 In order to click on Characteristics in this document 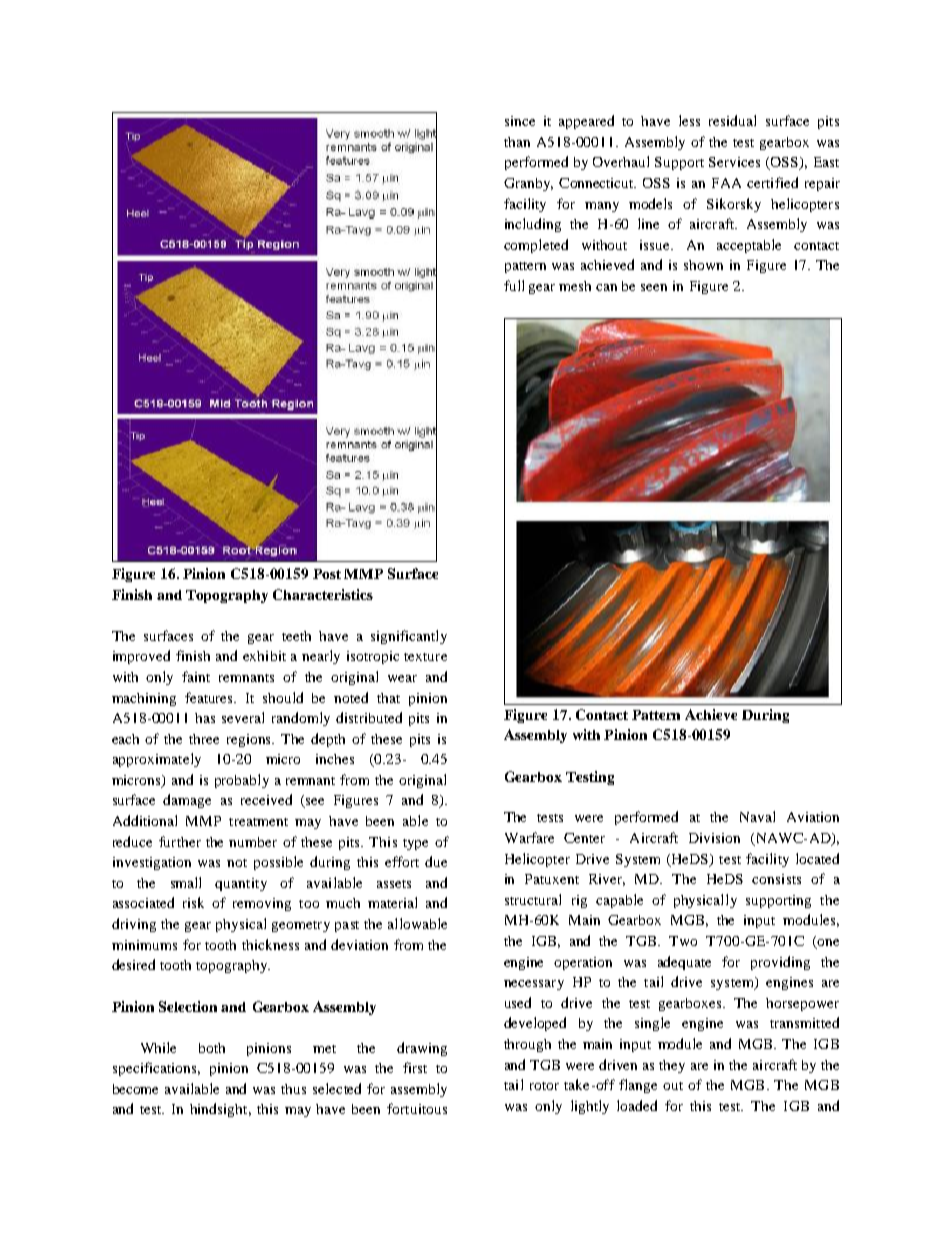, I will do `click(323, 594)`.
